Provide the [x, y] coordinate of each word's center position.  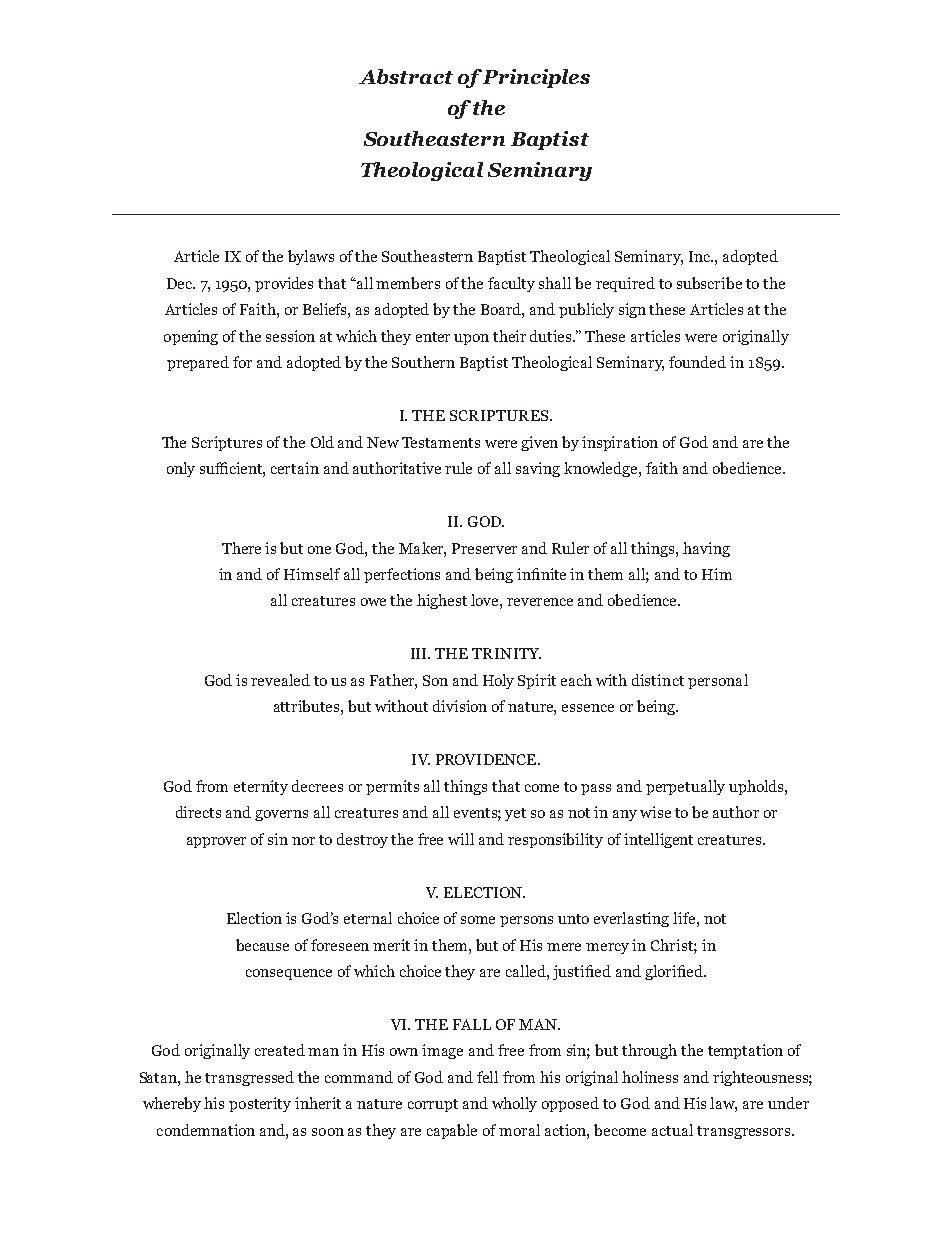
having [706, 549]
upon [471, 339]
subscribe [709, 283]
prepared [198, 363]
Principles [535, 78]
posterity [260, 1104]
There [241, 548]
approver [216, 842]
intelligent [658, 840]
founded [697, 362]
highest [442, 601]
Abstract [406, 76]
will [461, 839]
